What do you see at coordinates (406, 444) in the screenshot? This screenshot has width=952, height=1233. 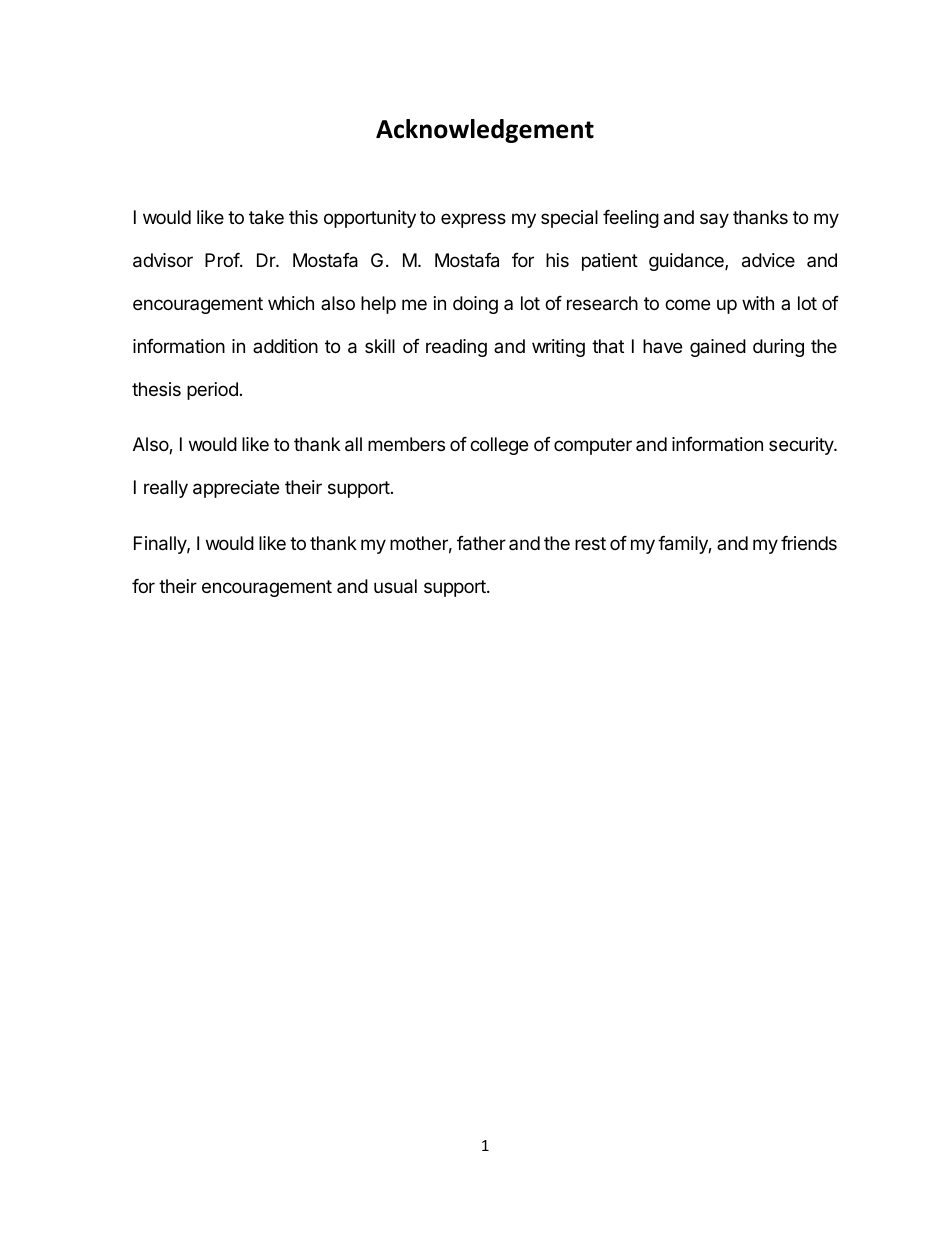 I see `members` at bounding box center [406, 444].
